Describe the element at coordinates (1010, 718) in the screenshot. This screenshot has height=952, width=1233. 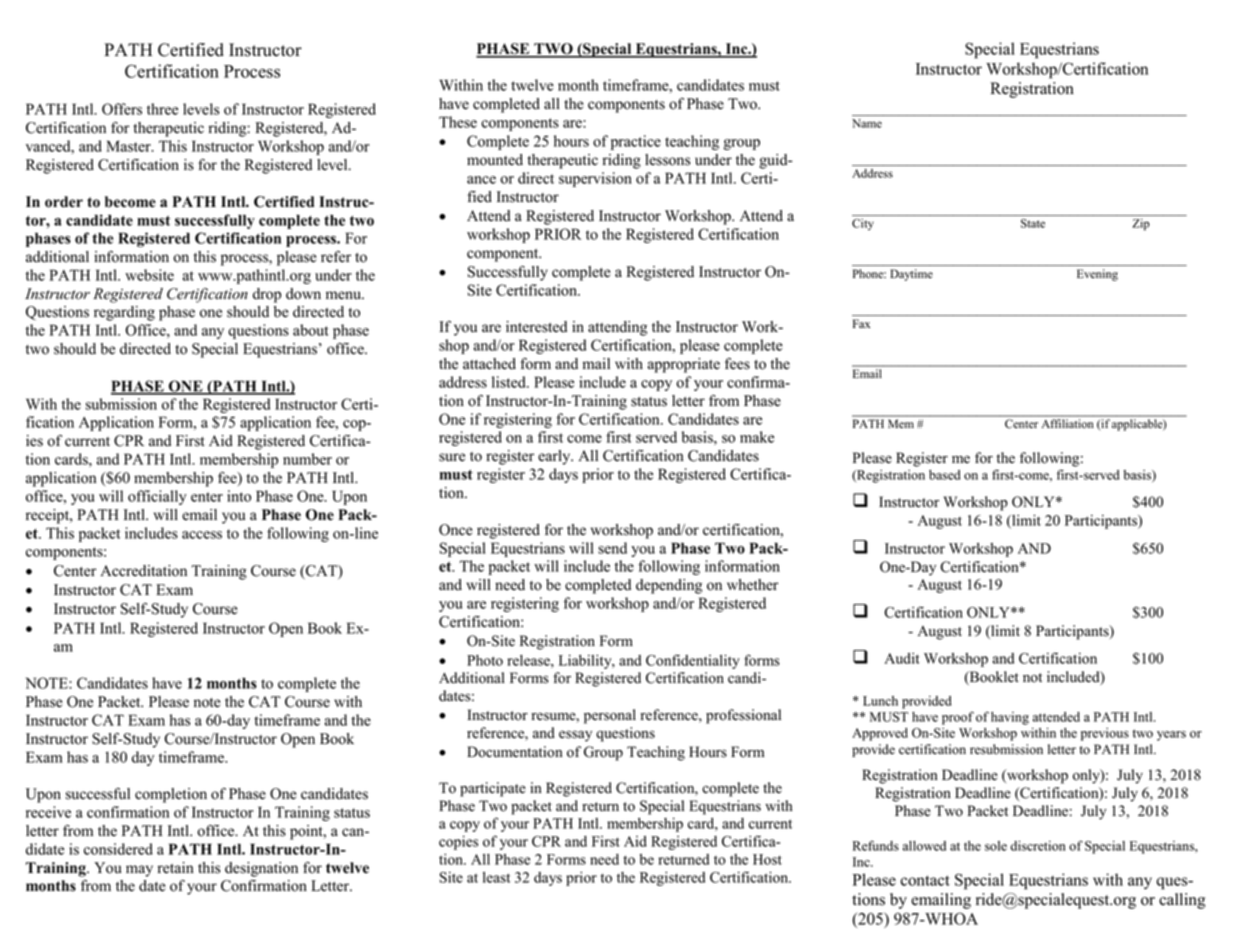
I see `having` at that location.
